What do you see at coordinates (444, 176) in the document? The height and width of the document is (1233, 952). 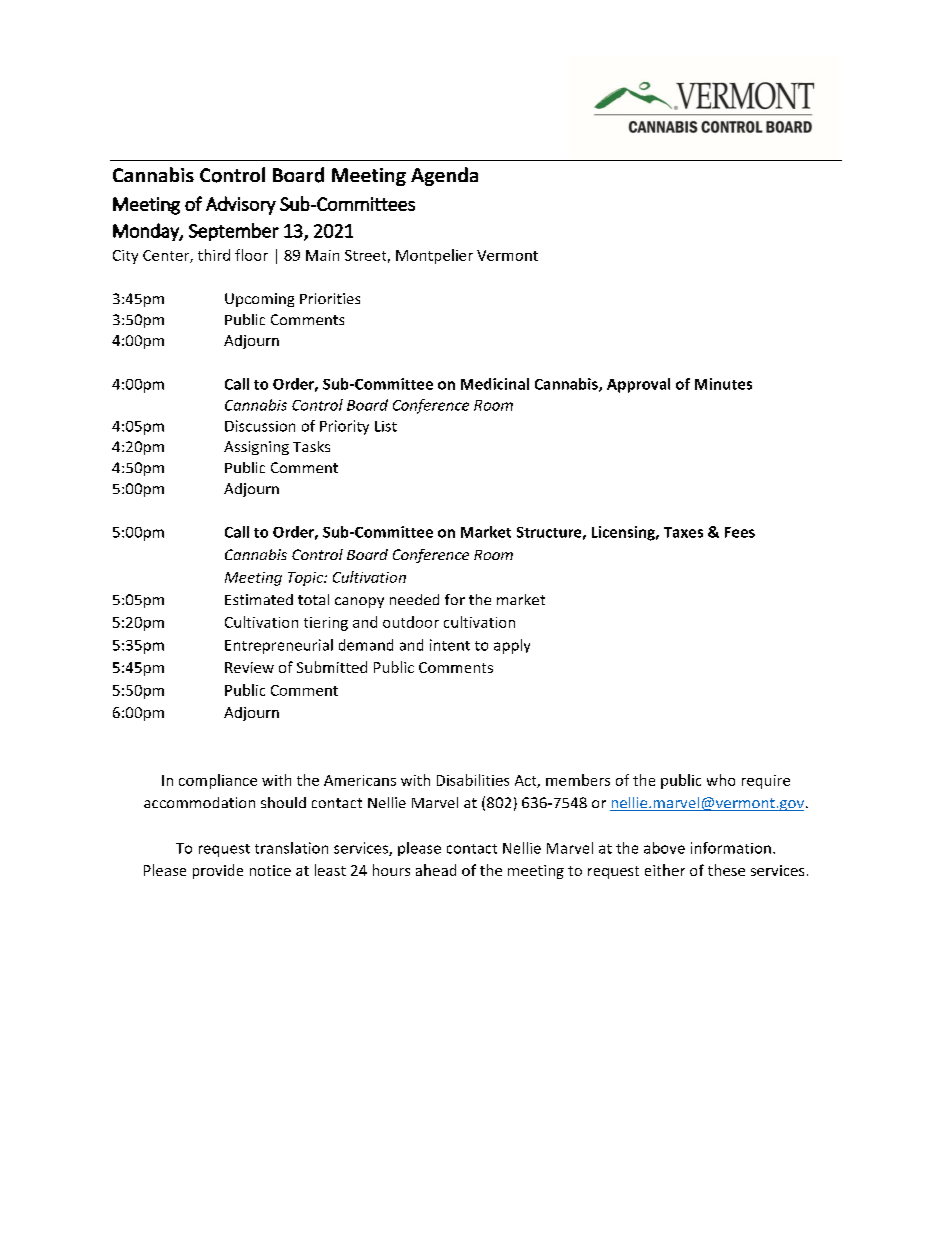 I see `Agenda` at bounding box center [444, 176].
